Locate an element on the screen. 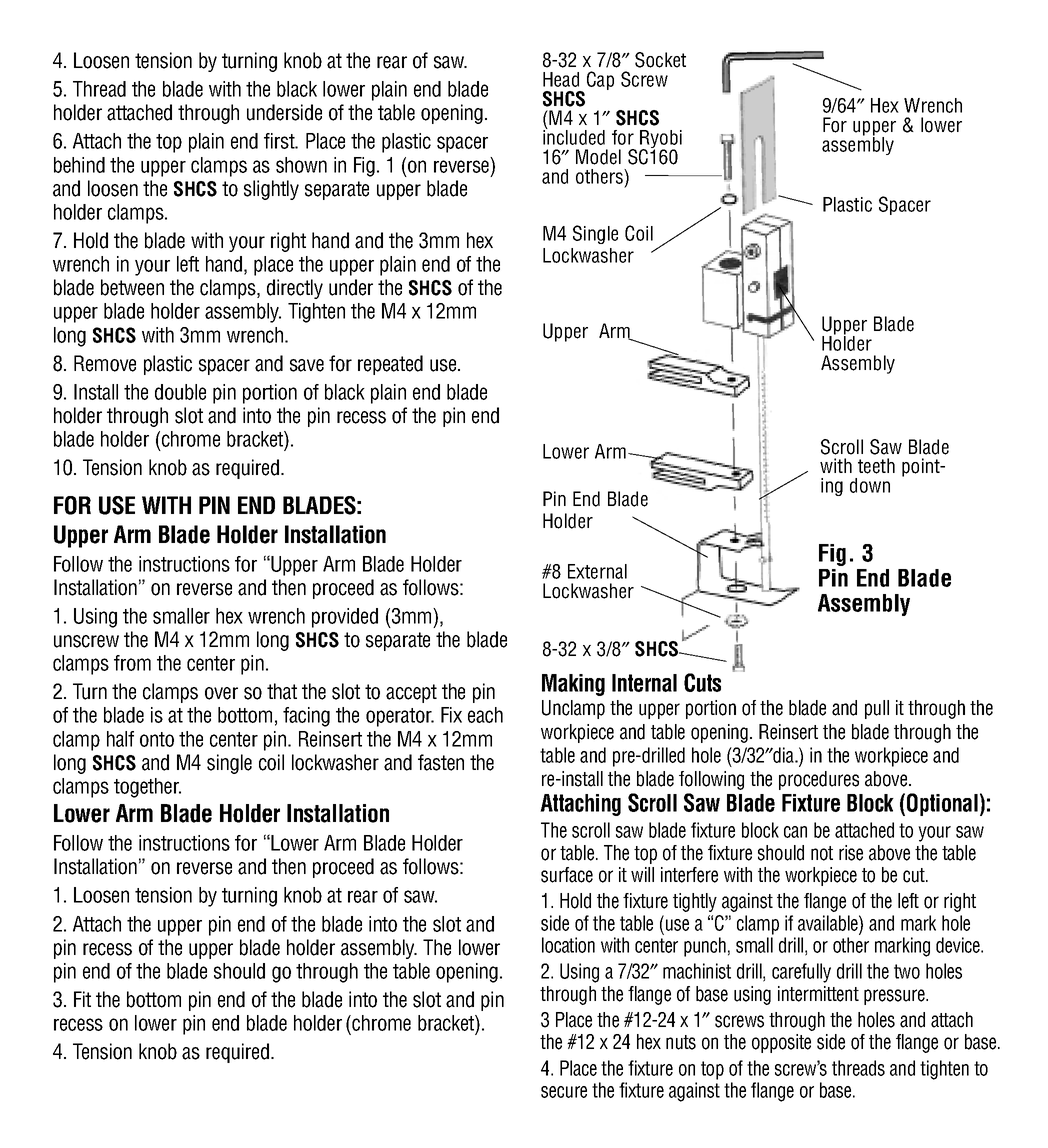 The width and height of the screenshot is (1048, 1148). together is located at coordinates (147, 788).
